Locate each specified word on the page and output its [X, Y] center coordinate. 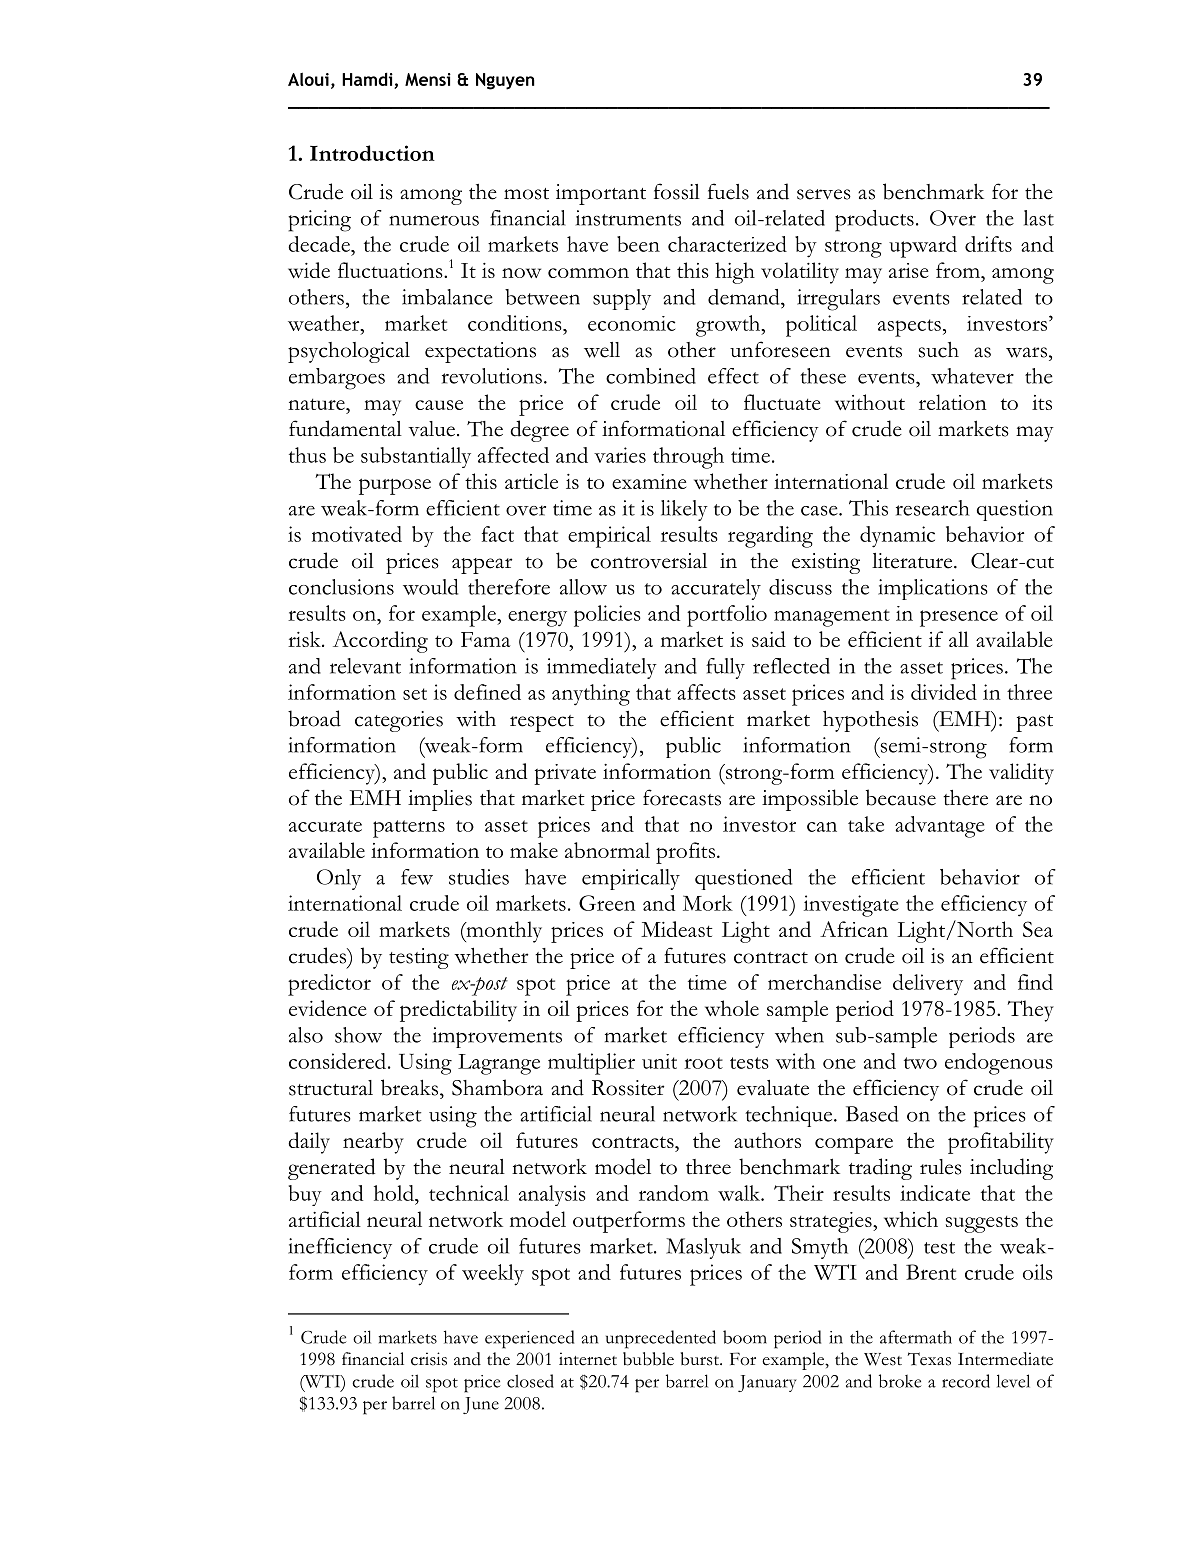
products [874, 221]
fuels [728, 191]
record [966, 1381]
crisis [429, 1359]
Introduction [372, 153]
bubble [648, 1359]
